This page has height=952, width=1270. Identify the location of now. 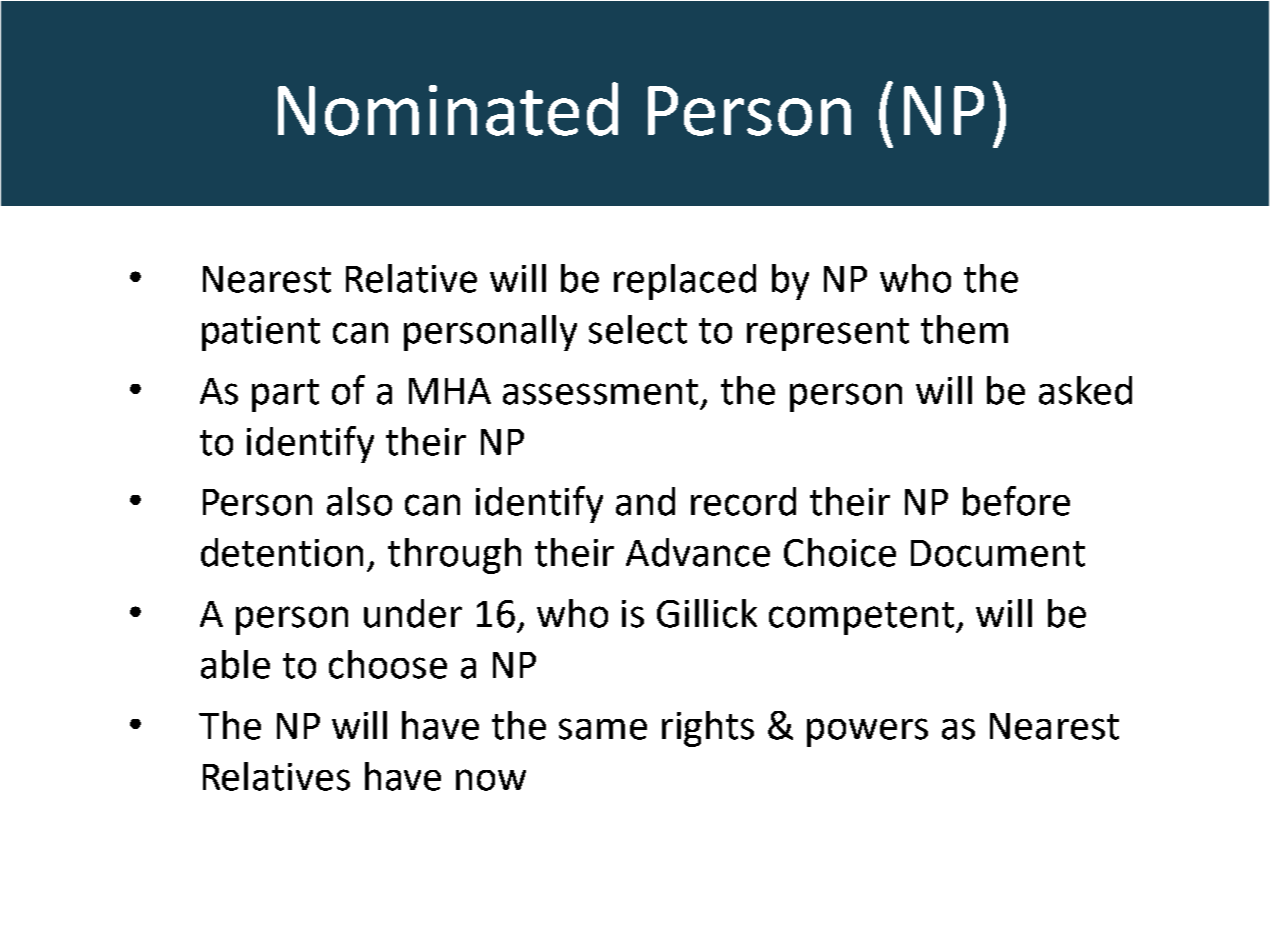
(491, 780).
